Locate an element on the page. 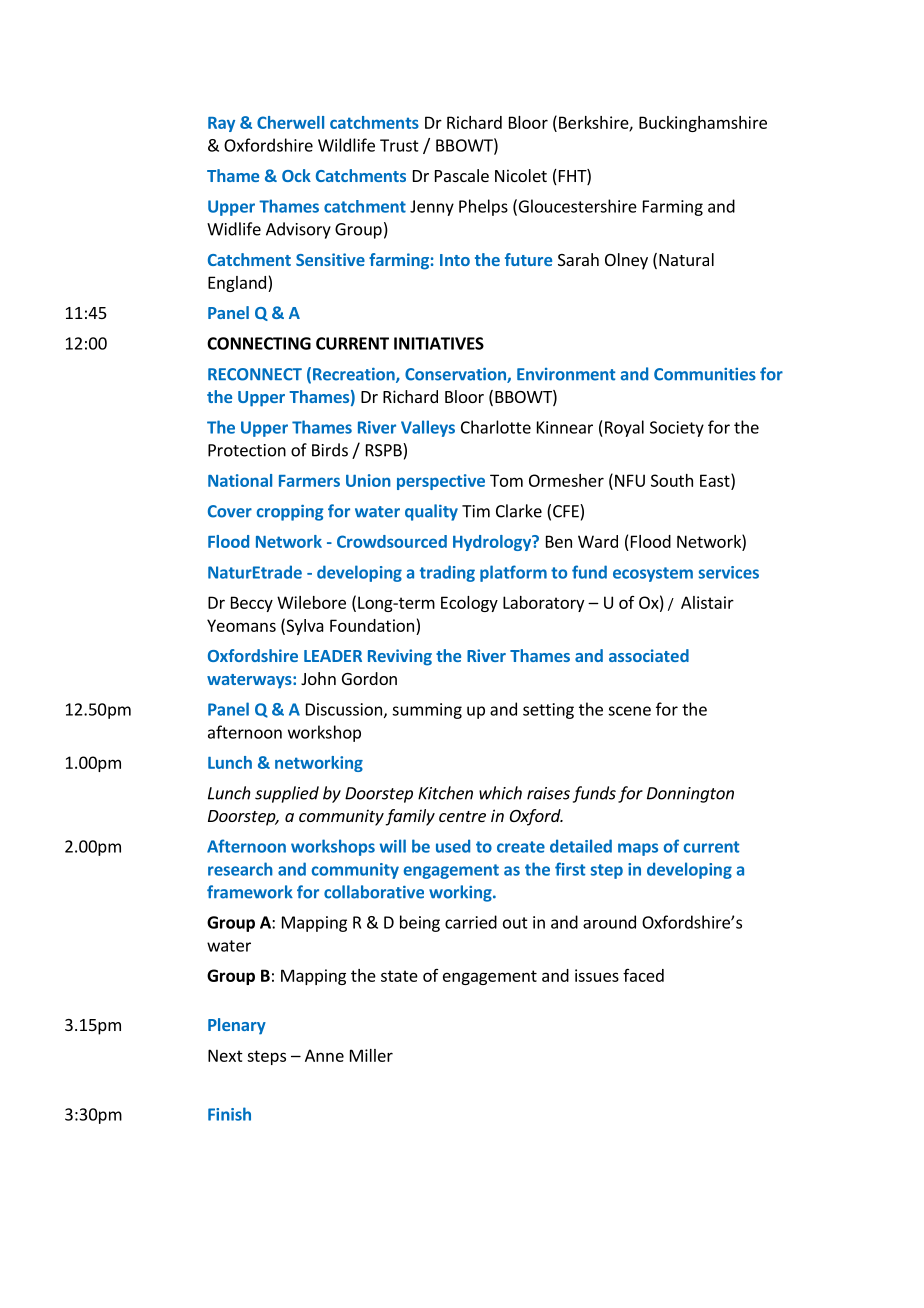 This document has width=924, height=1308. faced is located at coordinates (643, 975).
